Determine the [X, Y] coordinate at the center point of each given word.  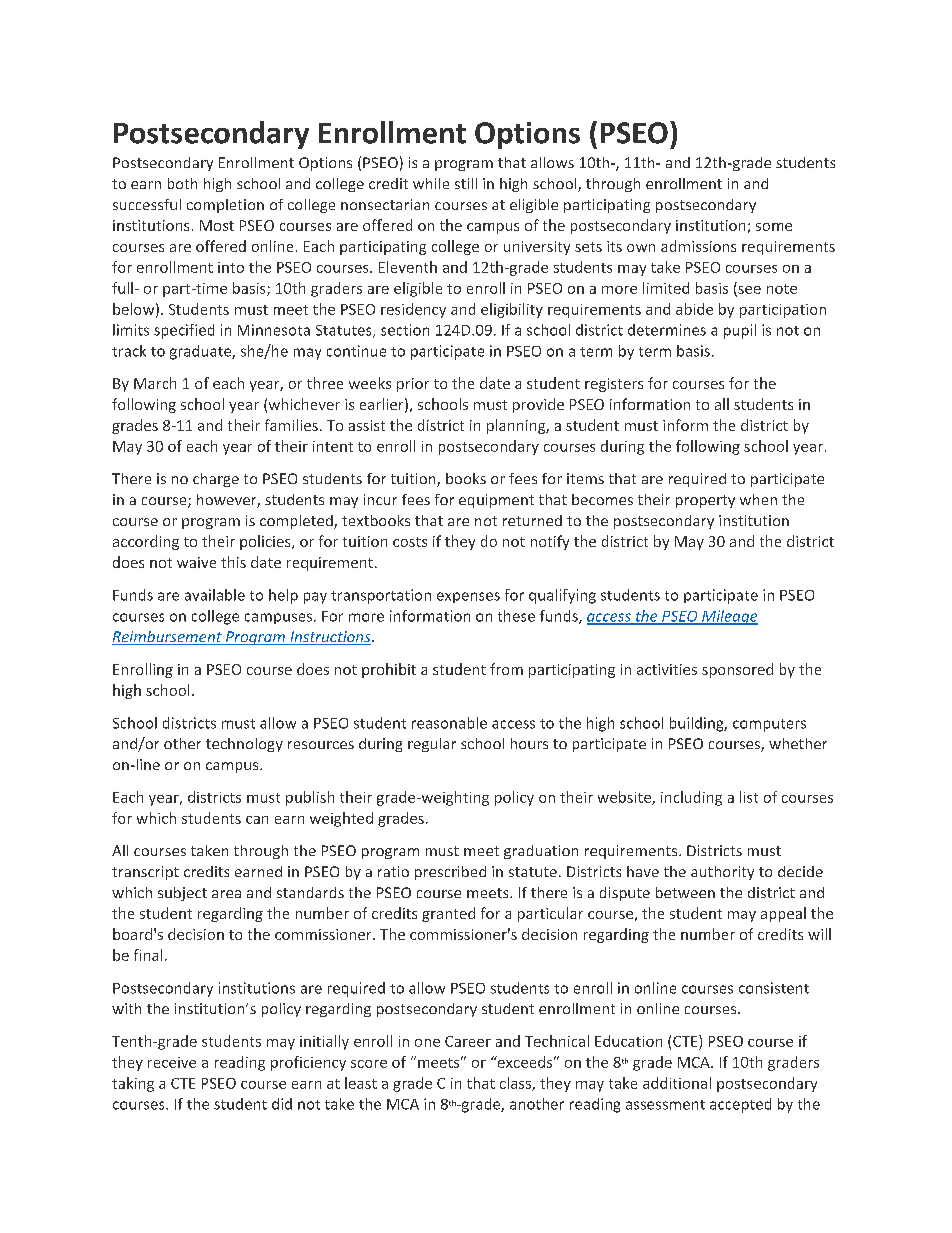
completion [225, 206]
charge [216, 480]
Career [468, 1041]
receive [172, 1062]
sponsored [737, 670]
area [226, 894]
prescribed [450, 873]
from [506, 669]
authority [722, 873]
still [466, 183]
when [758, 499]
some [774, 227]
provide [538, 405]
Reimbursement [168, 638]
